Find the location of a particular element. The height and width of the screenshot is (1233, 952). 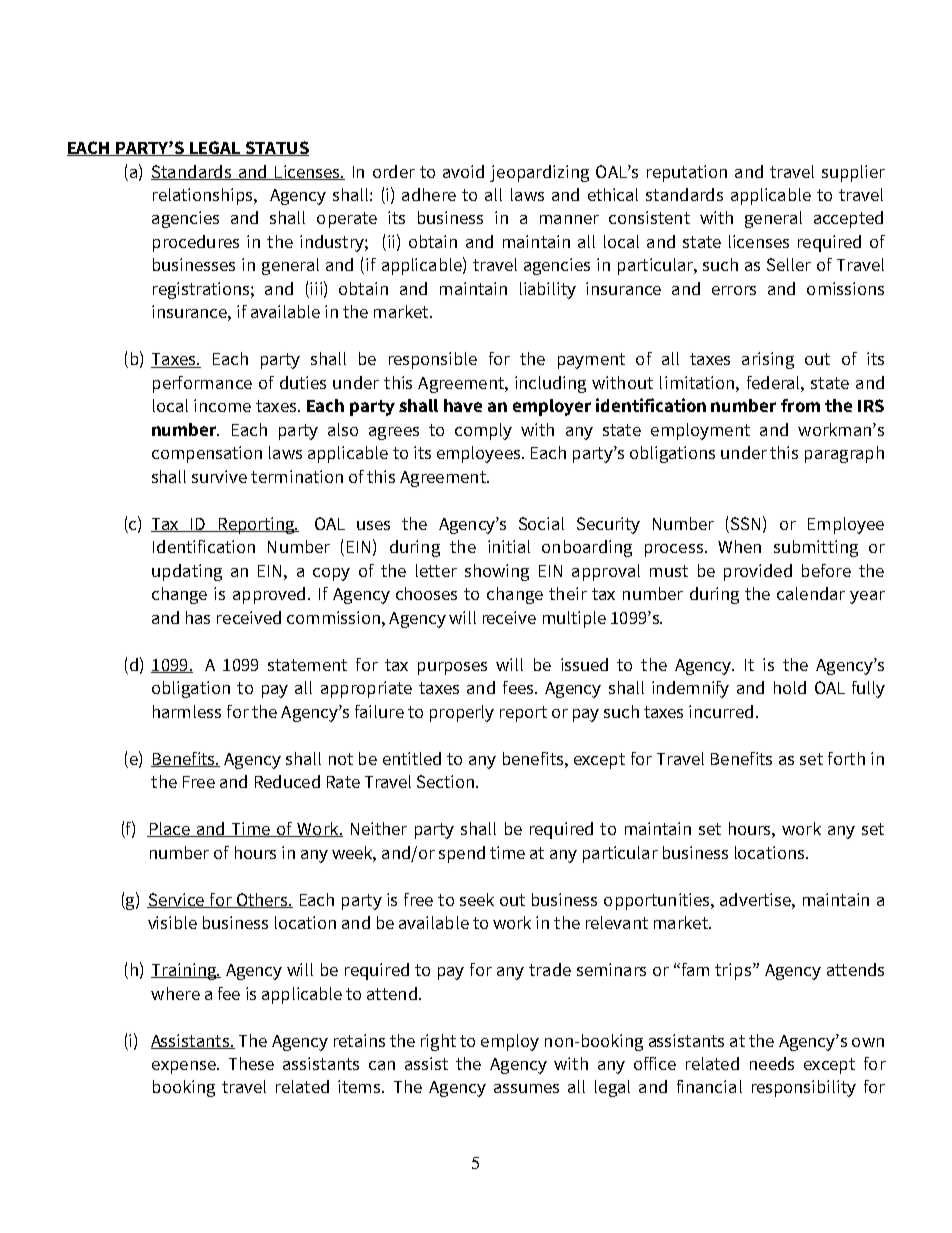

survive is located at coordinates (219, 476).
